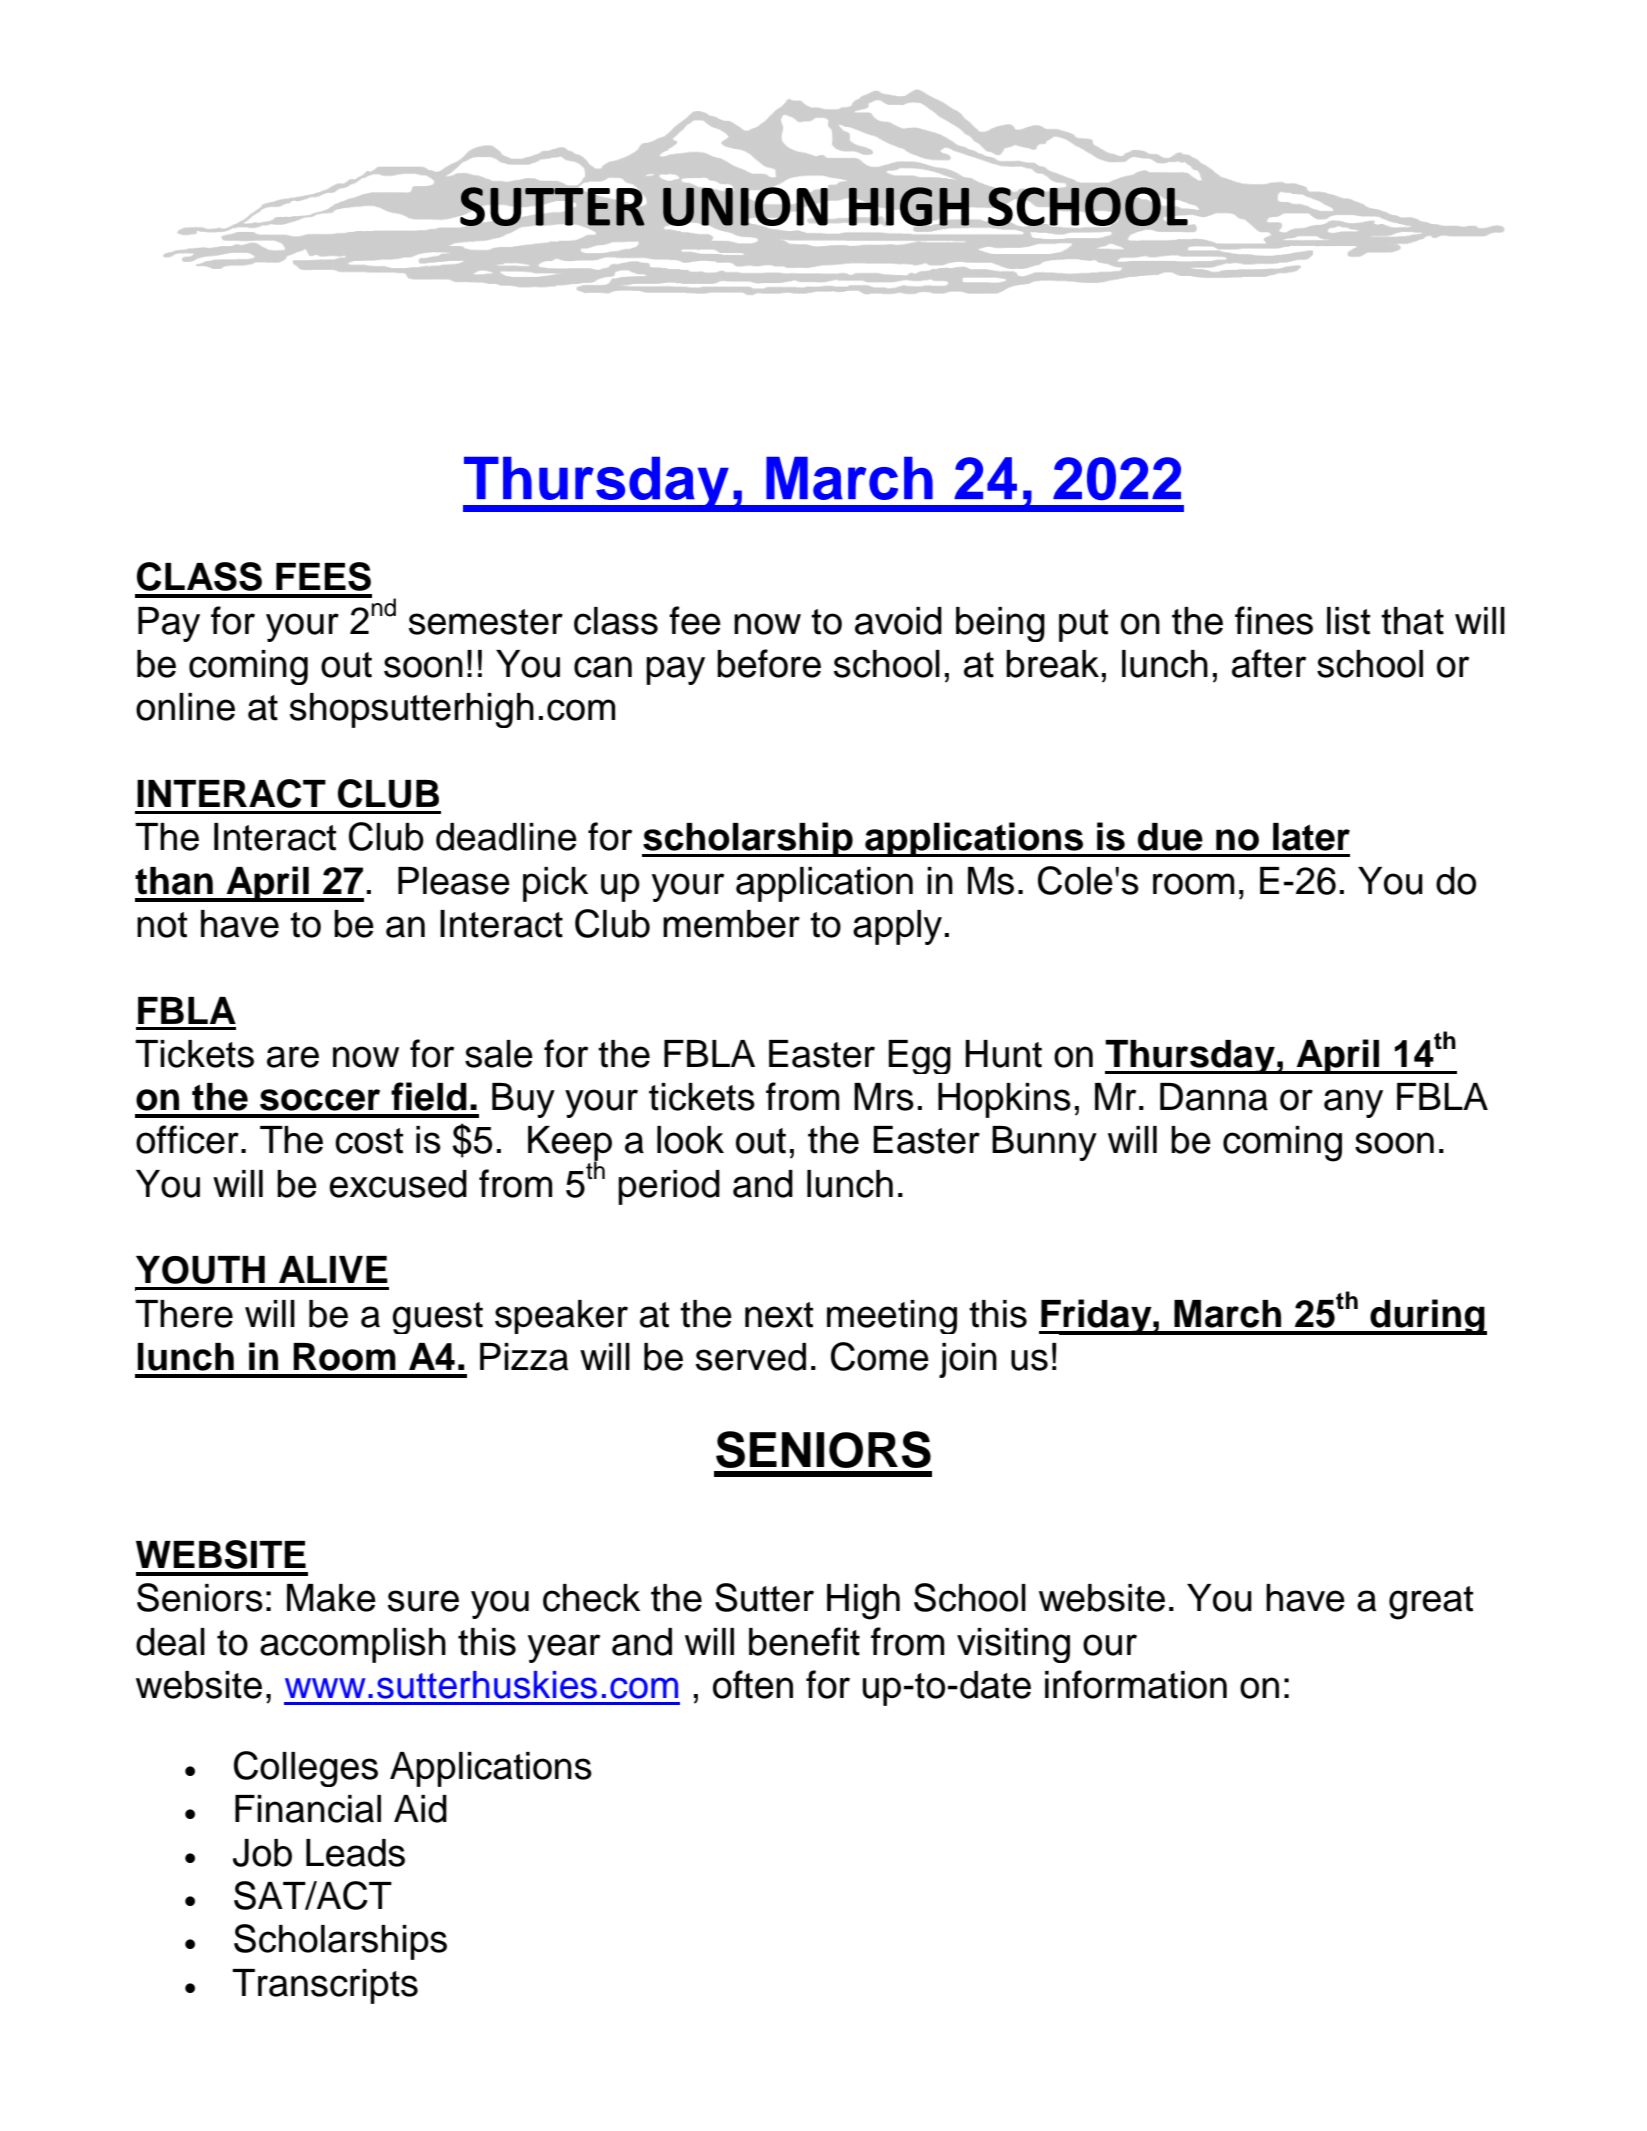 This page has width=1647, height=2131. Describe the element at coordinates (185, 707) in the page. I see `online` at that location.
